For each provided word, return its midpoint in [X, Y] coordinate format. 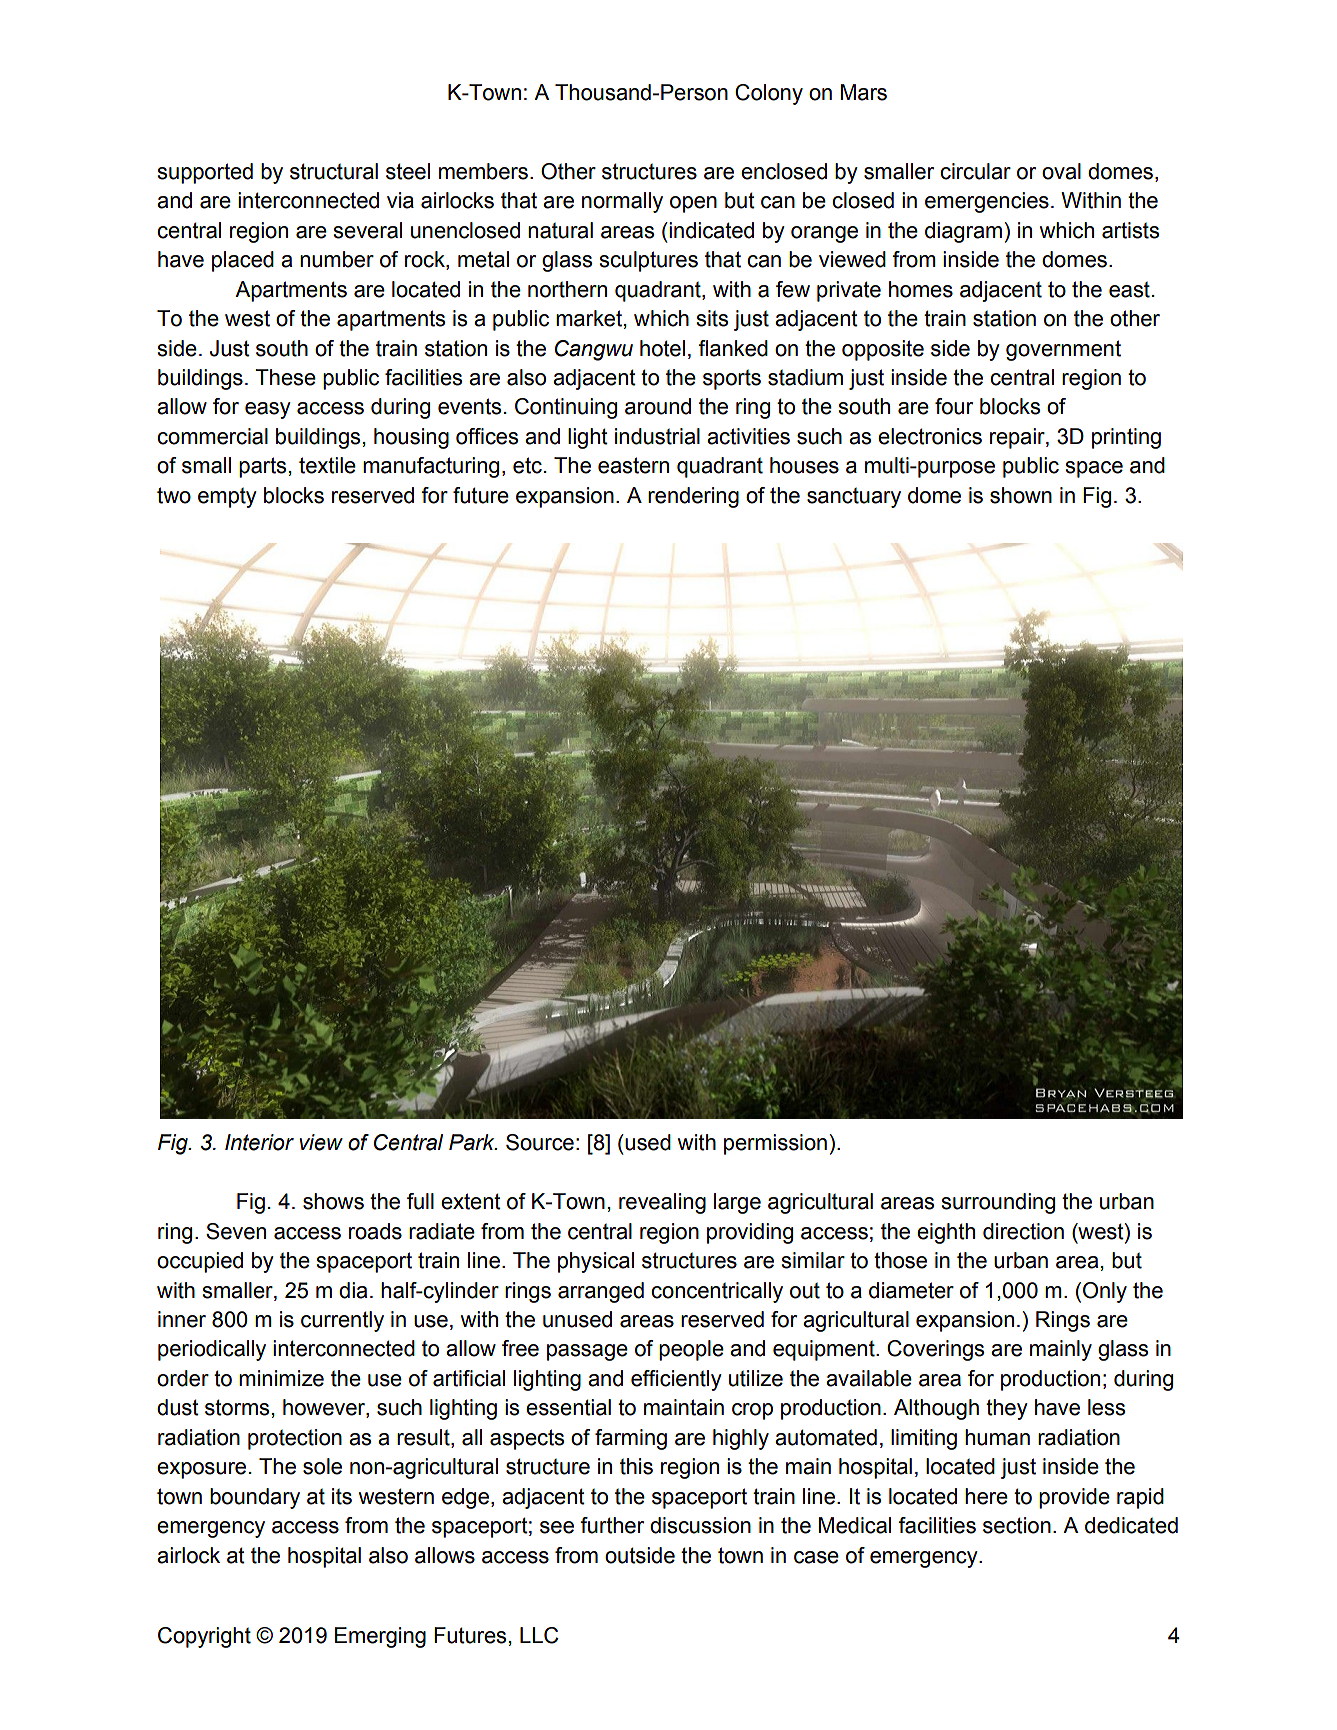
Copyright [204, 1637]
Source [540, 1142]
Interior [259, 1142]
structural [334, 171]
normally [622, 202]
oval [1061, 171]
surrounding [998, 1203]
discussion [700, 1525]
